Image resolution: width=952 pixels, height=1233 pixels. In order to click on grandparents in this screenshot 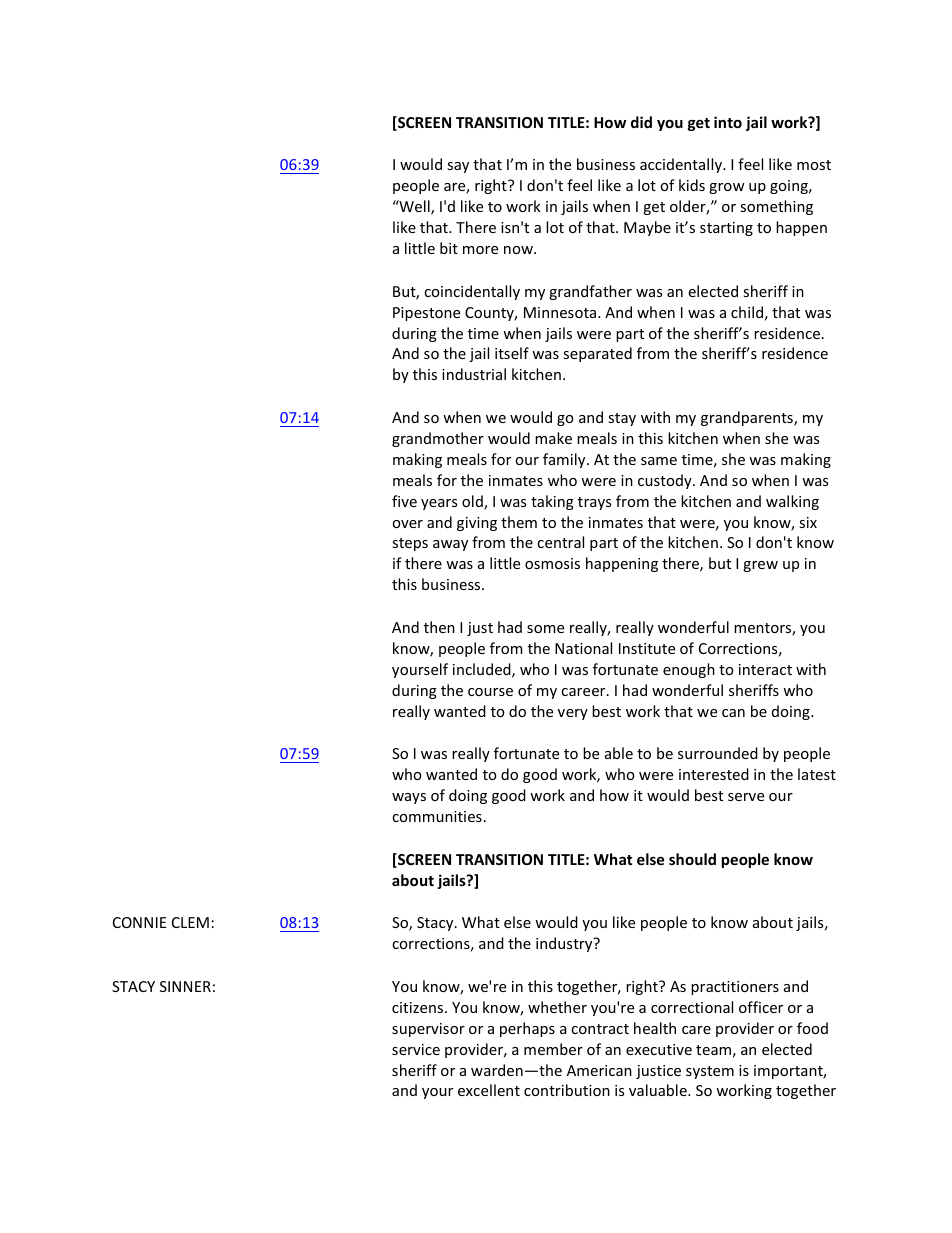, I will do `click(748, 418)`.
